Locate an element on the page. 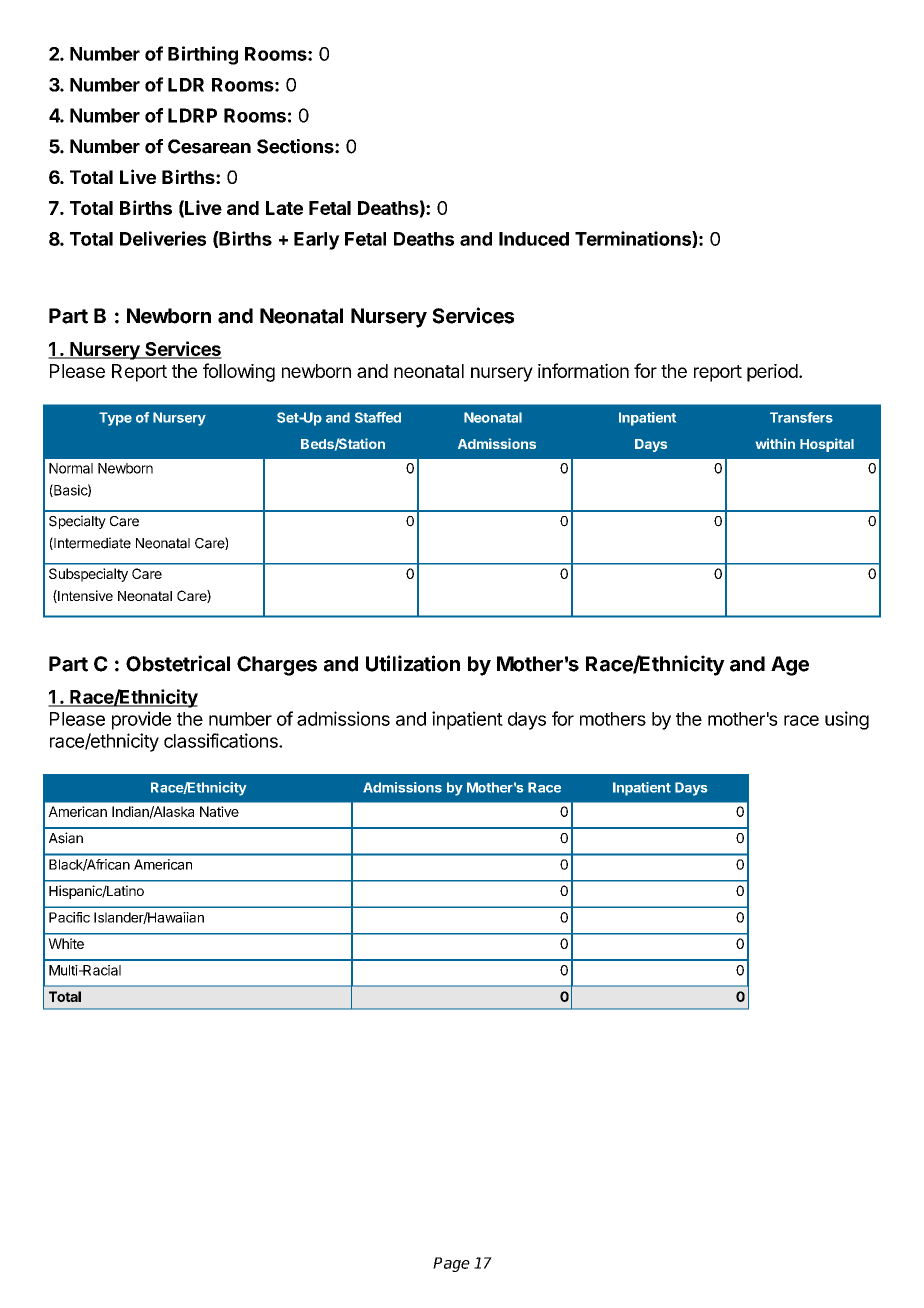 The width and height of the page is (924, 1308). White is located at coordinates (66, 943).
